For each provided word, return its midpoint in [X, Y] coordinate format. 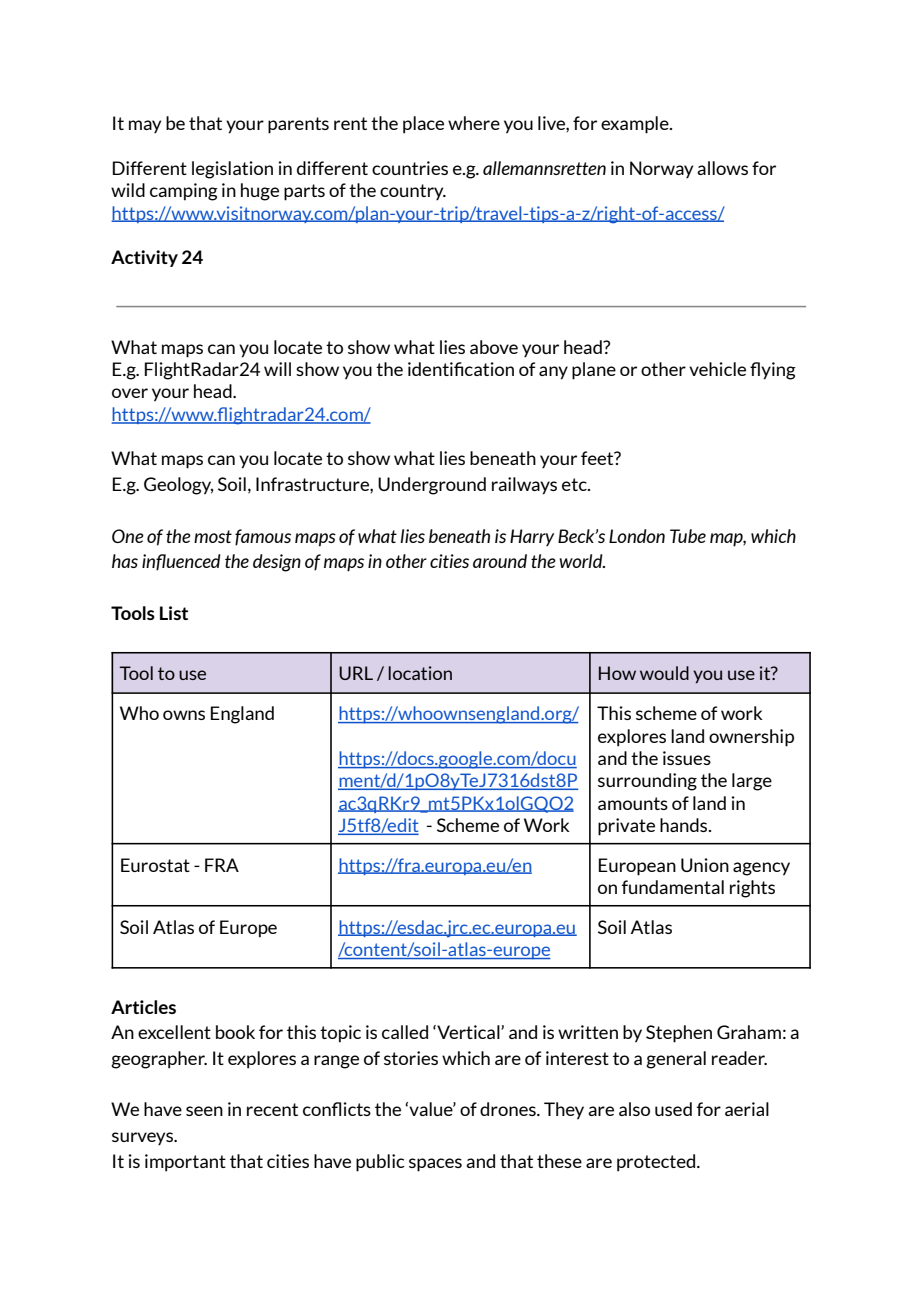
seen [204, 1111]
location [420, 673]
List [174, 613]
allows [722, 168]
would [664, 673]
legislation [232, 170]
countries [410, 168]
